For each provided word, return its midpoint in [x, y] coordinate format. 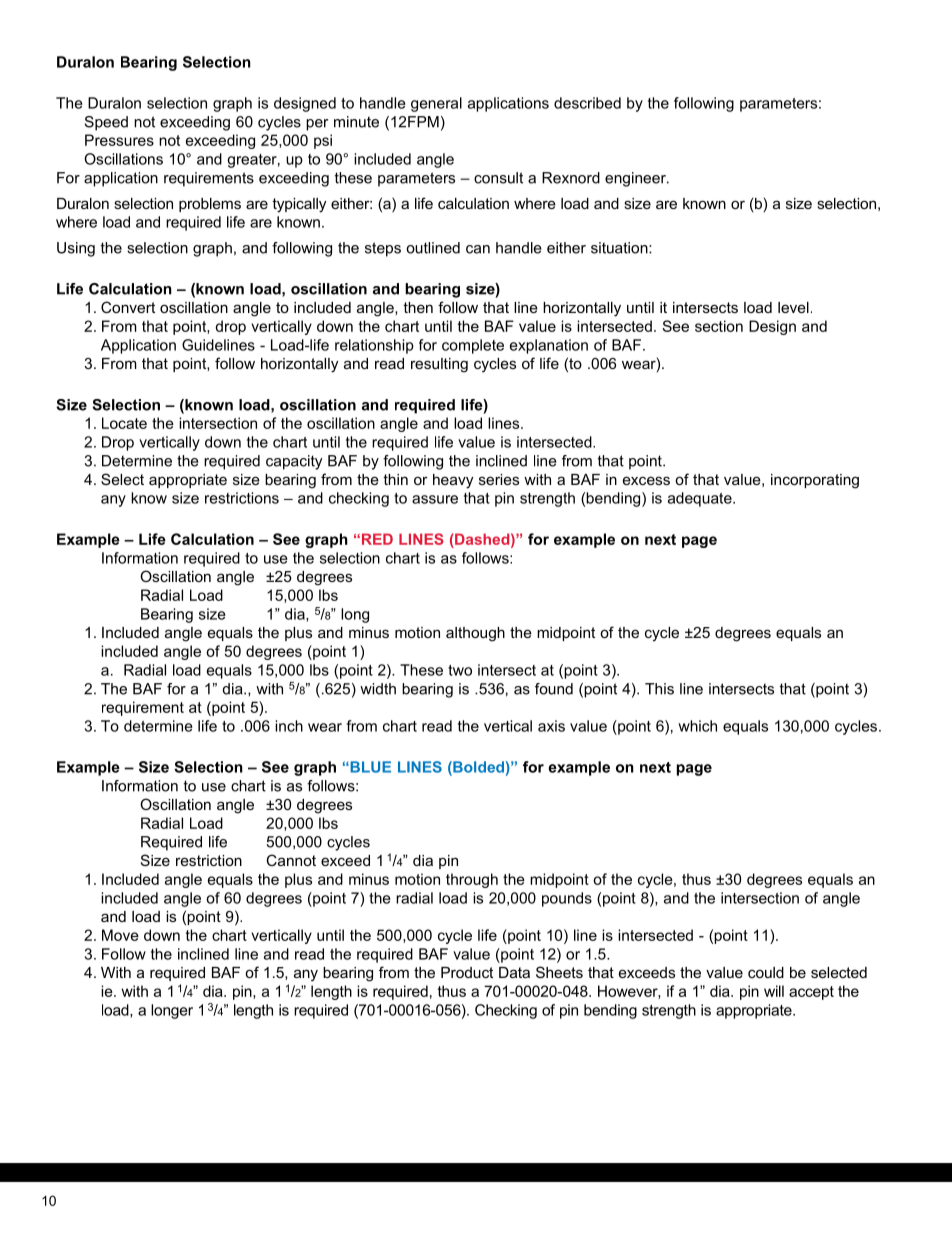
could [766, 972]
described [587, 103]
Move [120, 935]
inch [289, 726]
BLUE [369, 767]
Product [467, 972]
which [697, 726]
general [436, 104]
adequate [701, 499]
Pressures [119, 140]
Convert [128, 307]
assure [435, 499]
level [793, 307]
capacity [294, 462]
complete [473, 346]
